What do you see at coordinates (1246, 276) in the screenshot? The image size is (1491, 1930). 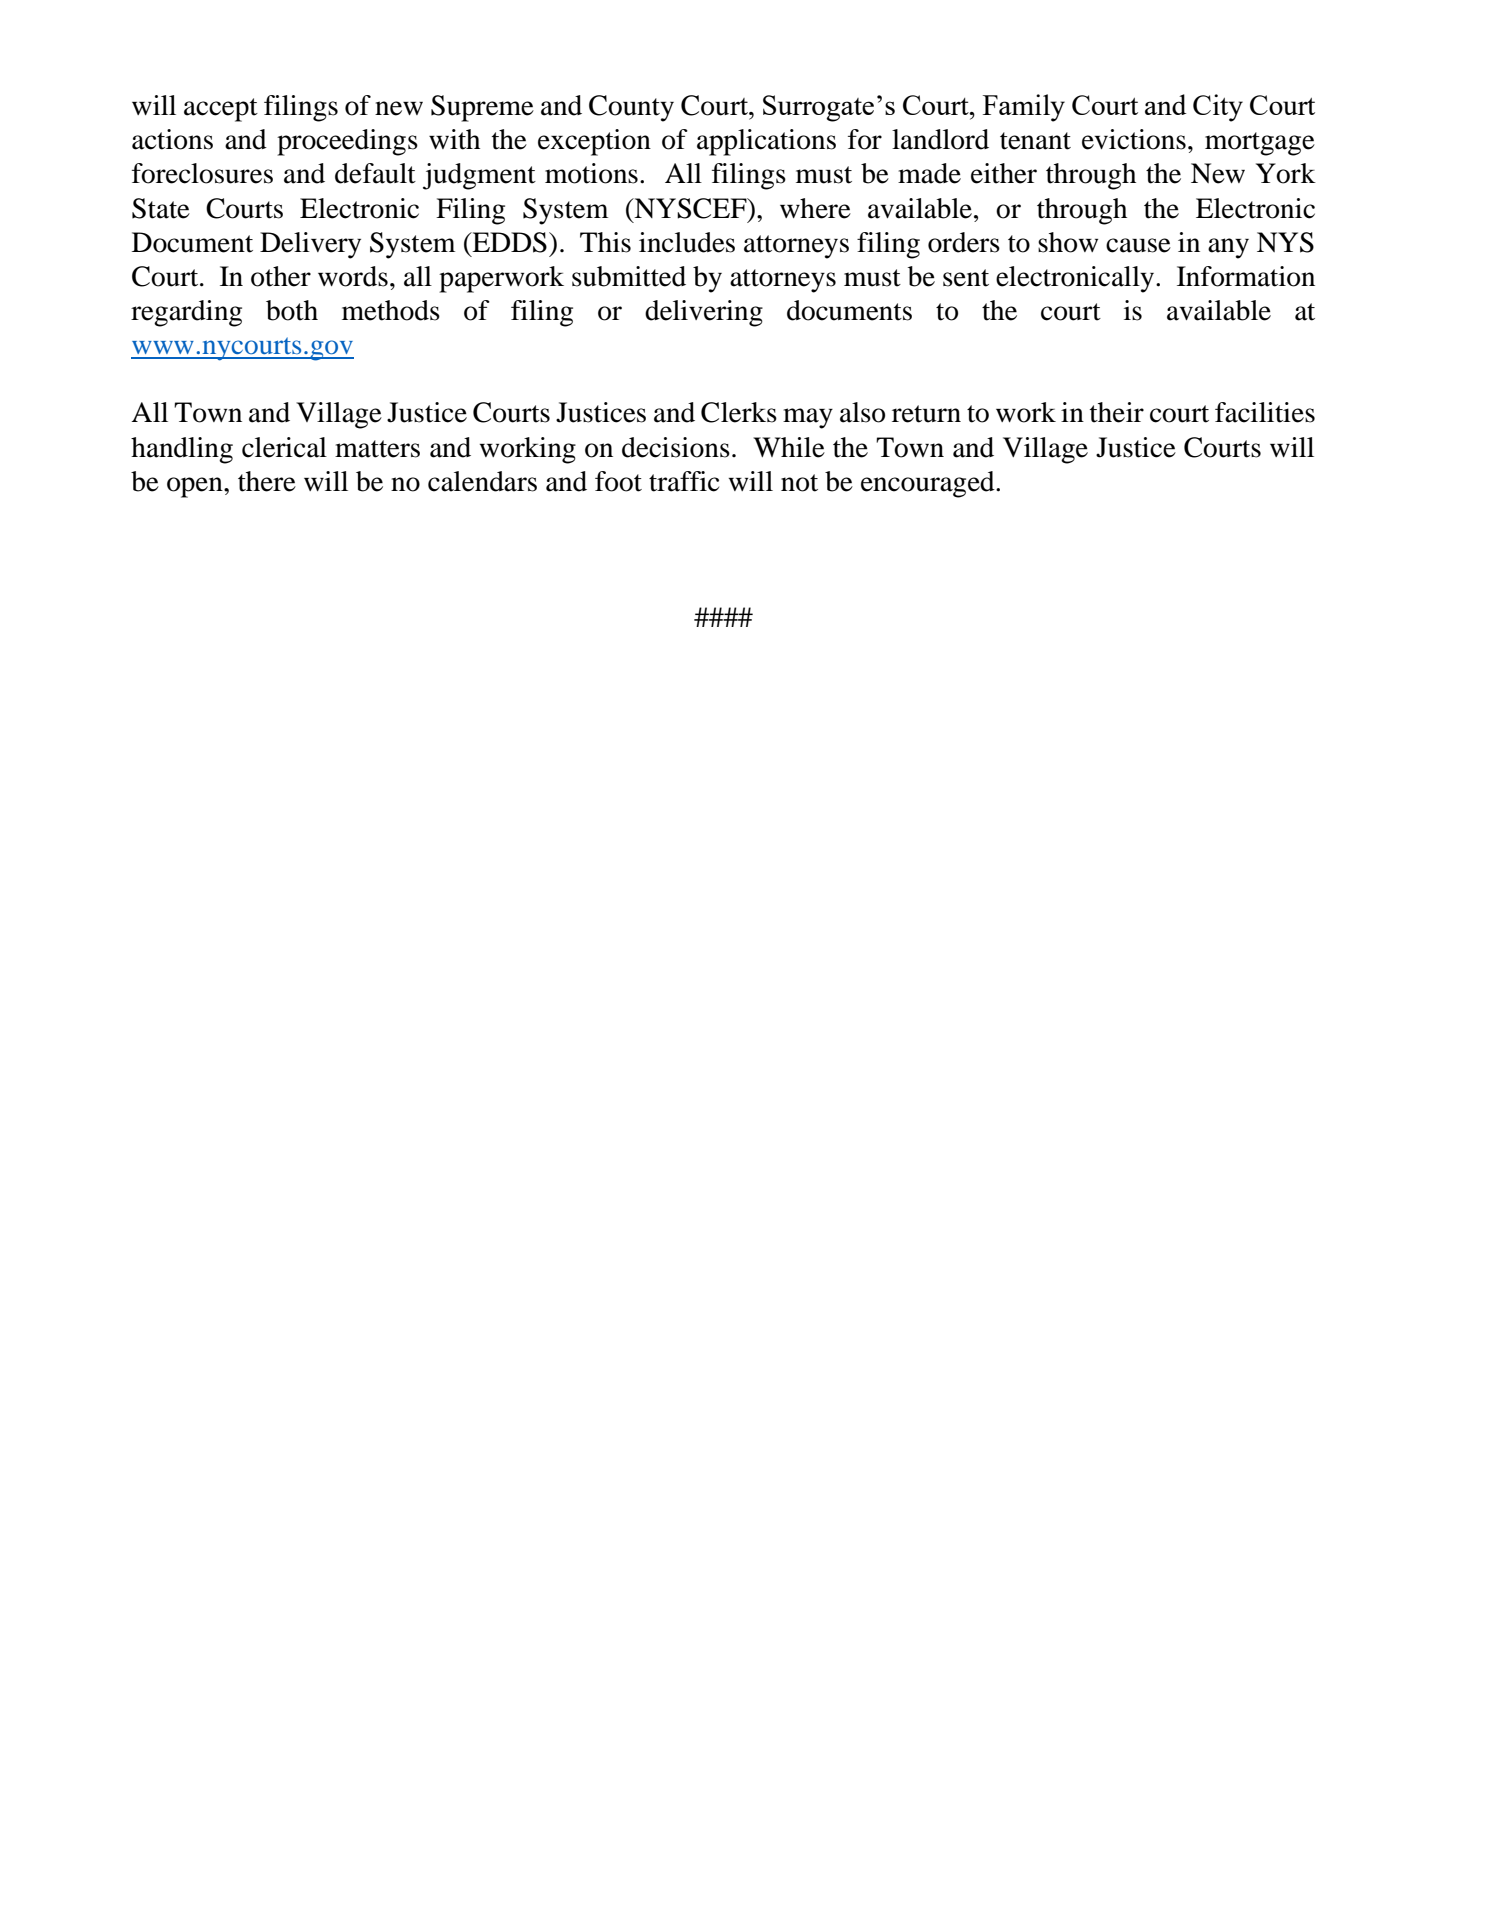 I see `Information` at bounding box center [1246, 276].
